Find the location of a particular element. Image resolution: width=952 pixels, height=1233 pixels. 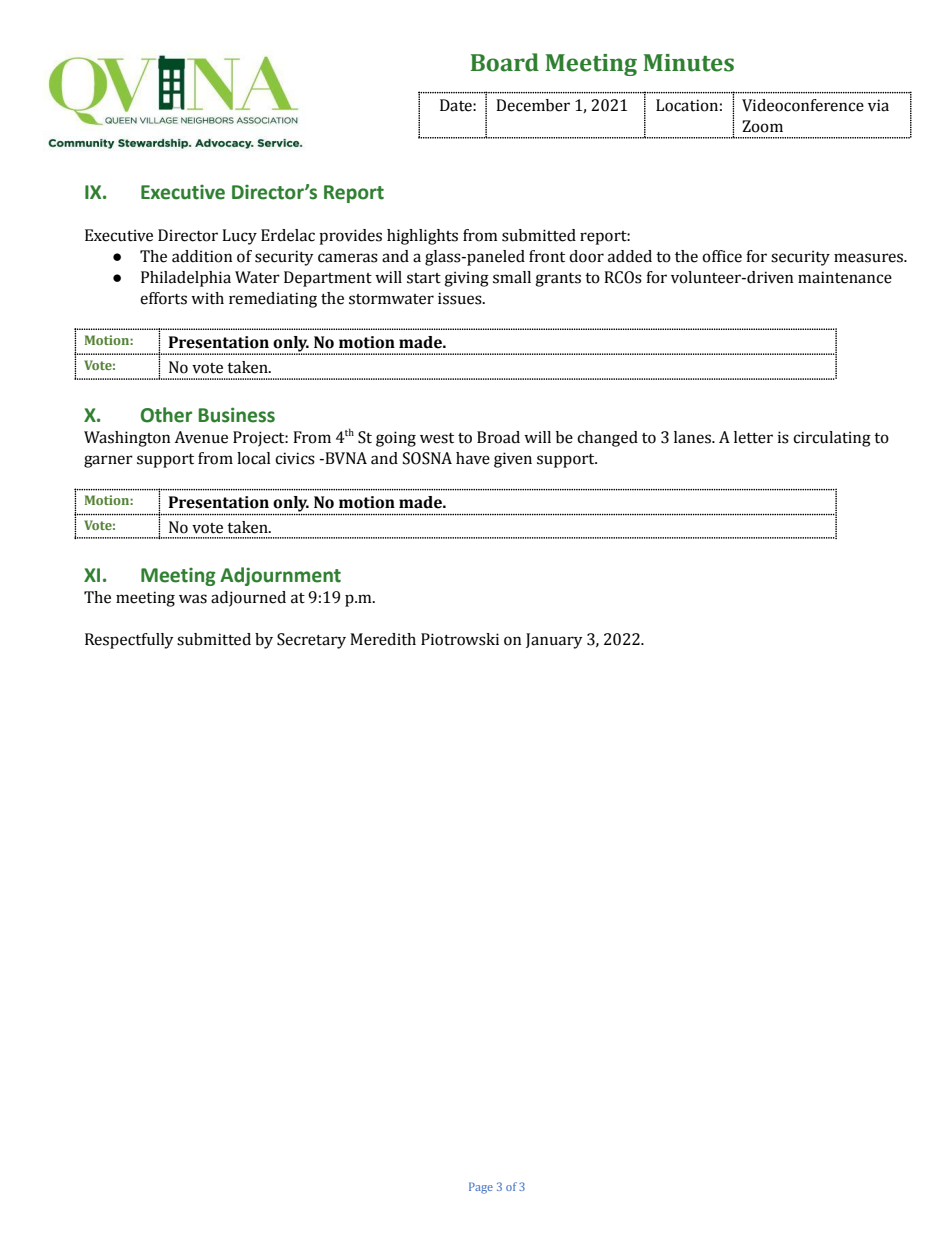

January is located at coordinates (554, 641).
